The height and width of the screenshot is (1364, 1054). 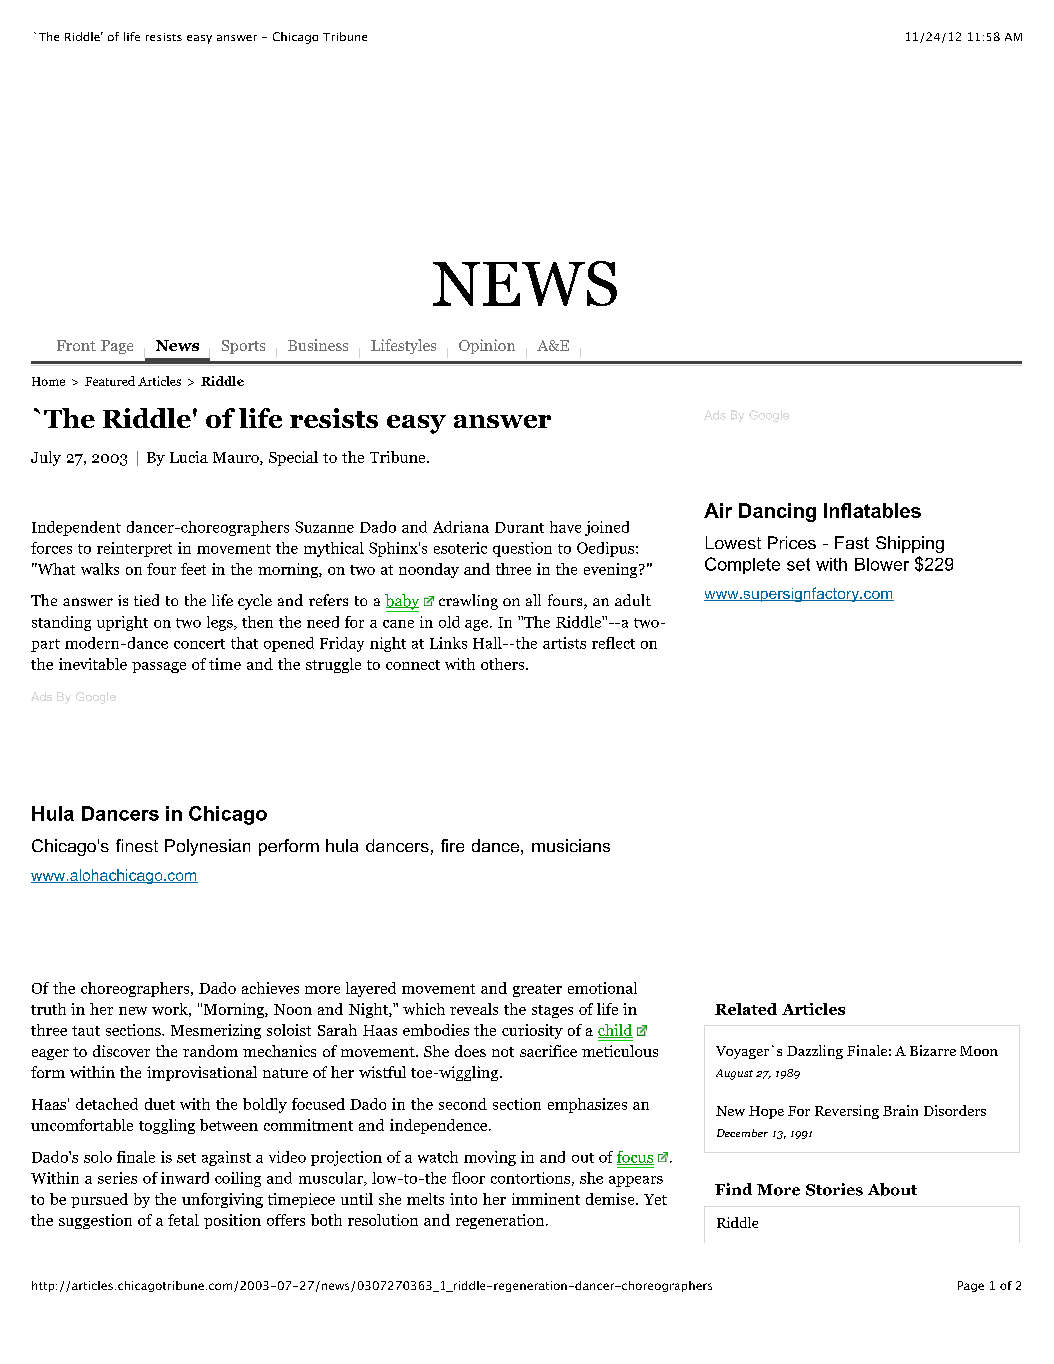 What do you see at coordinates (777, 512) in the screenshot?
I see `Dancing` at bounding box center [777, 512].
